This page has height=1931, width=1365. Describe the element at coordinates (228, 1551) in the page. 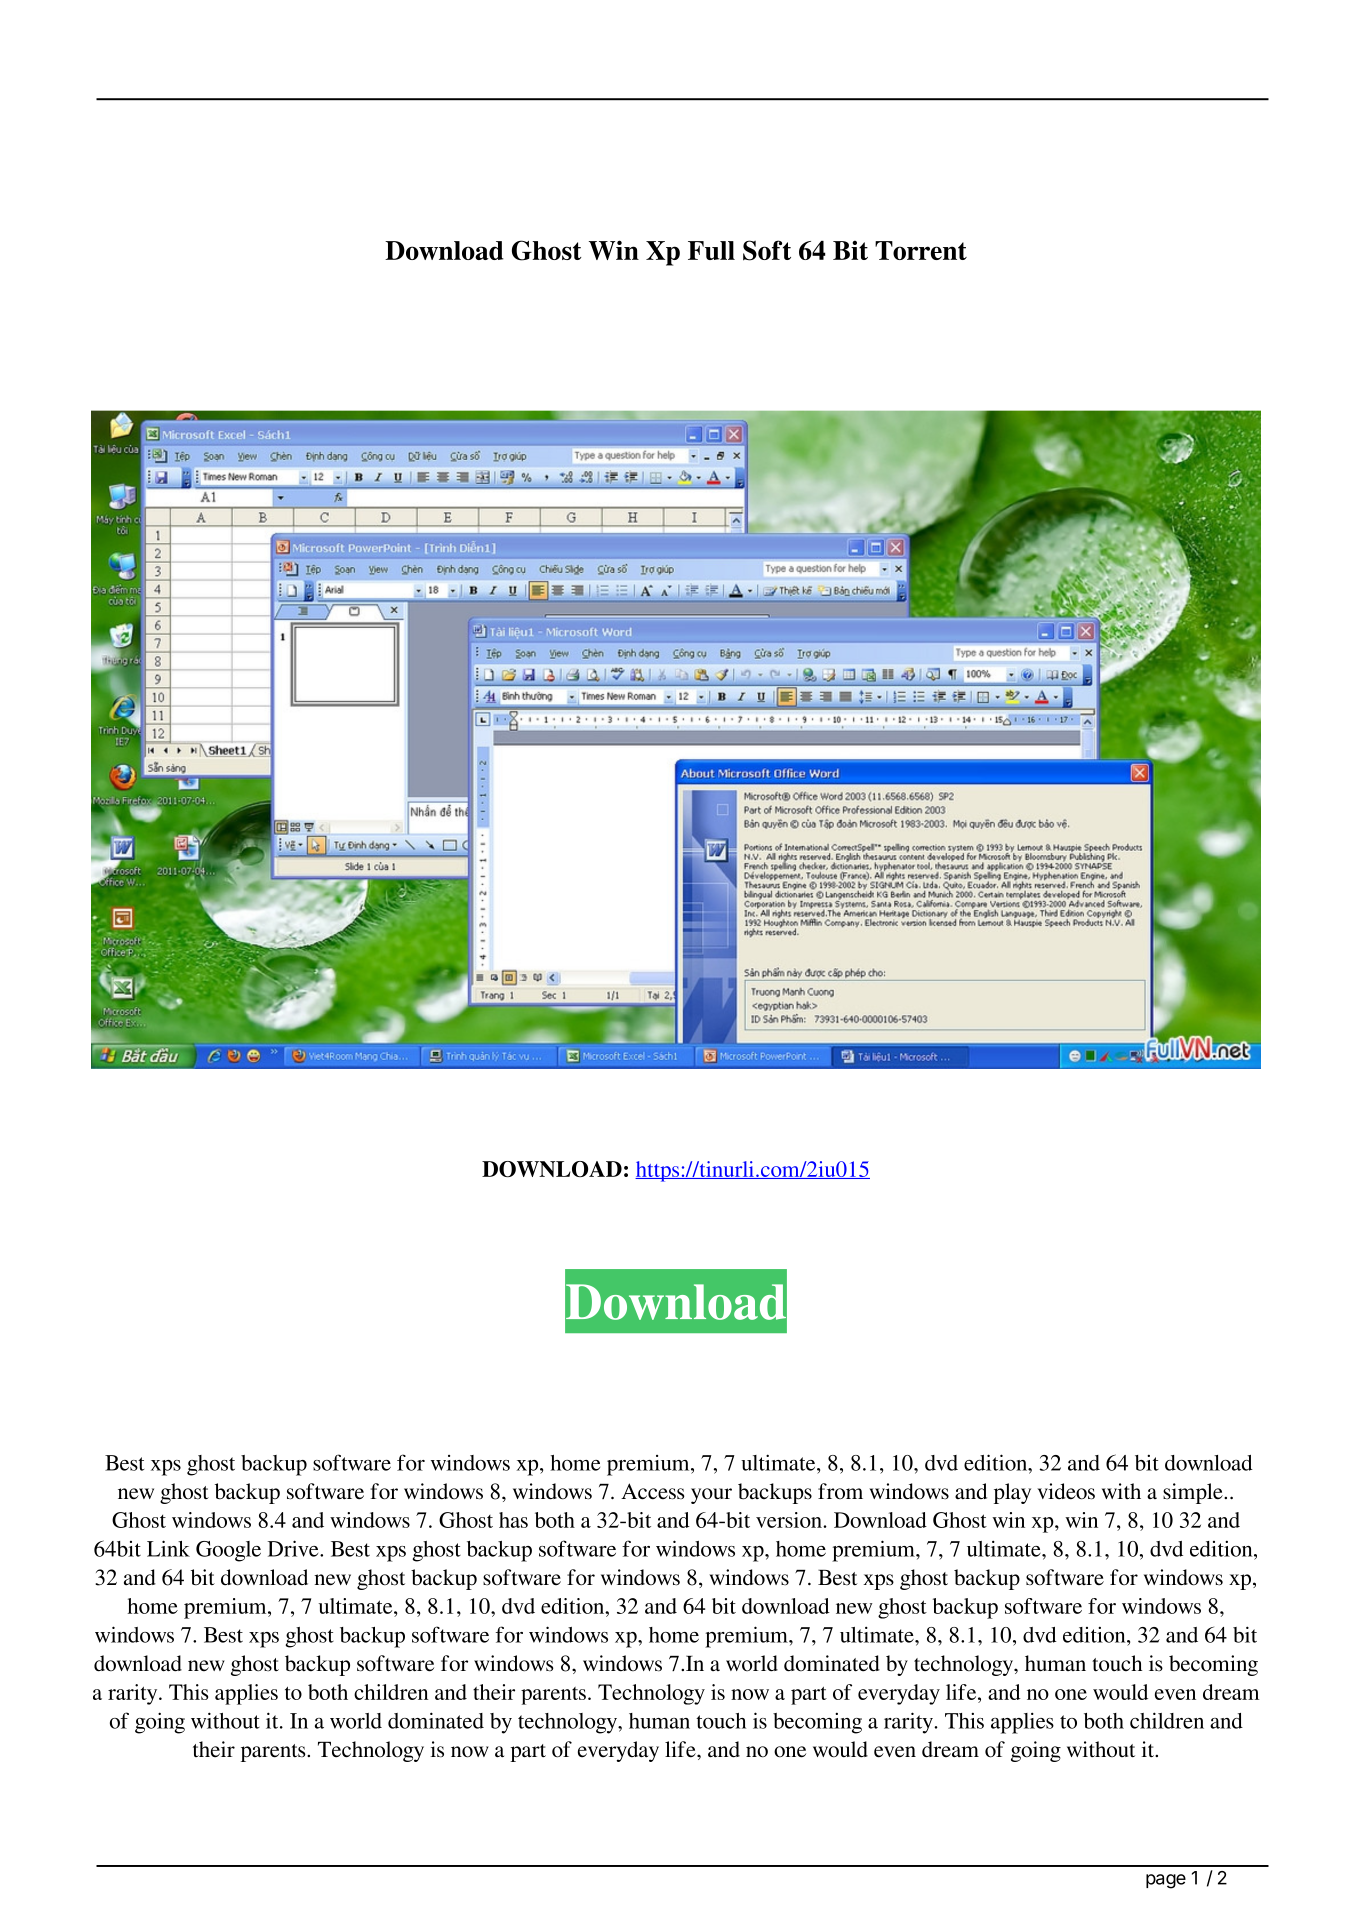

I see `Google` at that location.
